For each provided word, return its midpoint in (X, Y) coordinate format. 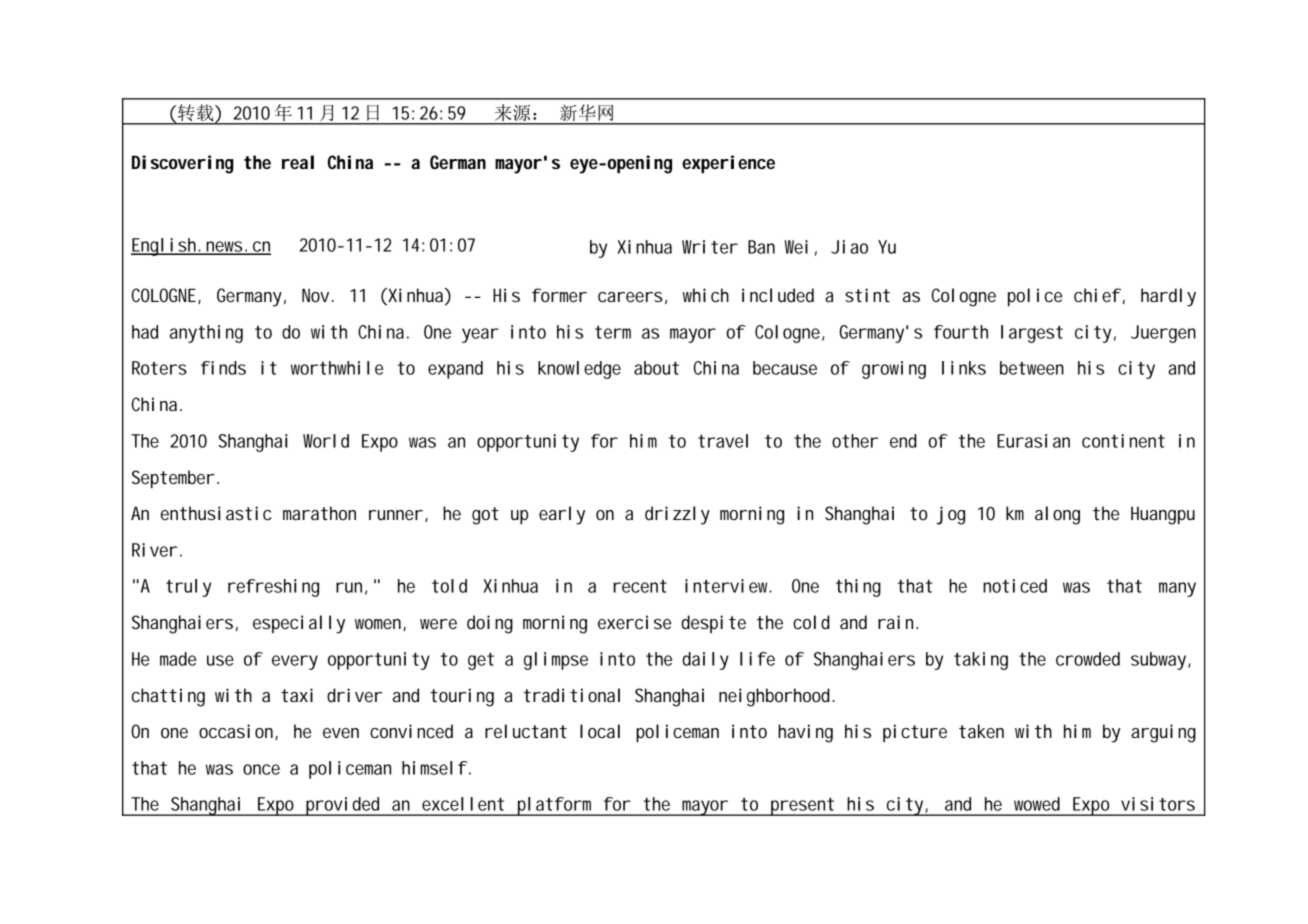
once (261, 769)
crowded (1088, 659)
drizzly (677, 515)
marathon (319, 513)
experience (728, 164)
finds (223, 368)
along (1057, 515)
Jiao (849, 247)
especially (299, 624)
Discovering (183, 164)
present (802, 807)
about (656, 368)
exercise (634, 622)
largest (1032, 334)
